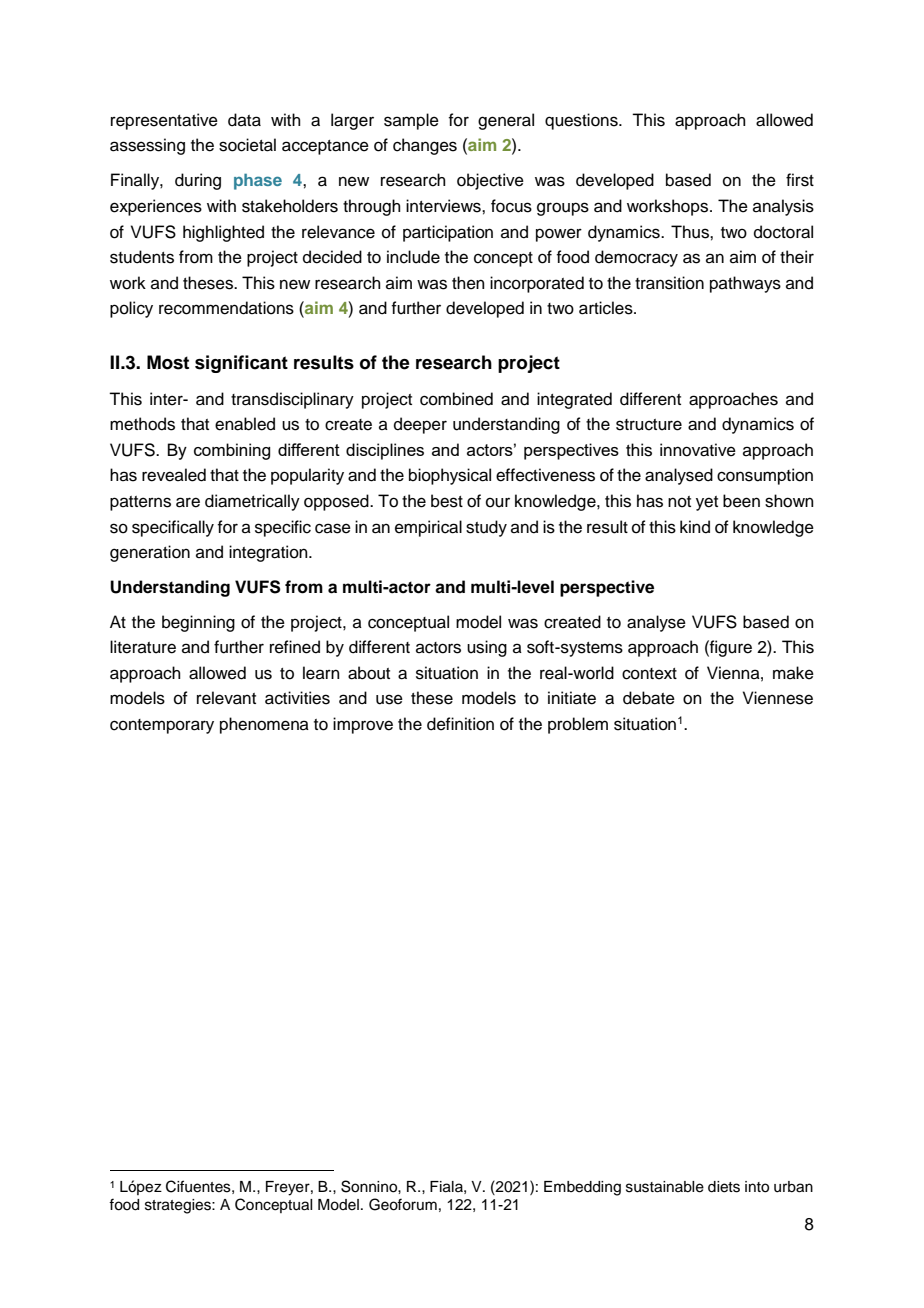  Describe the element at coordinates (247, 145) in the screenshot. I see `societal` at that location.
